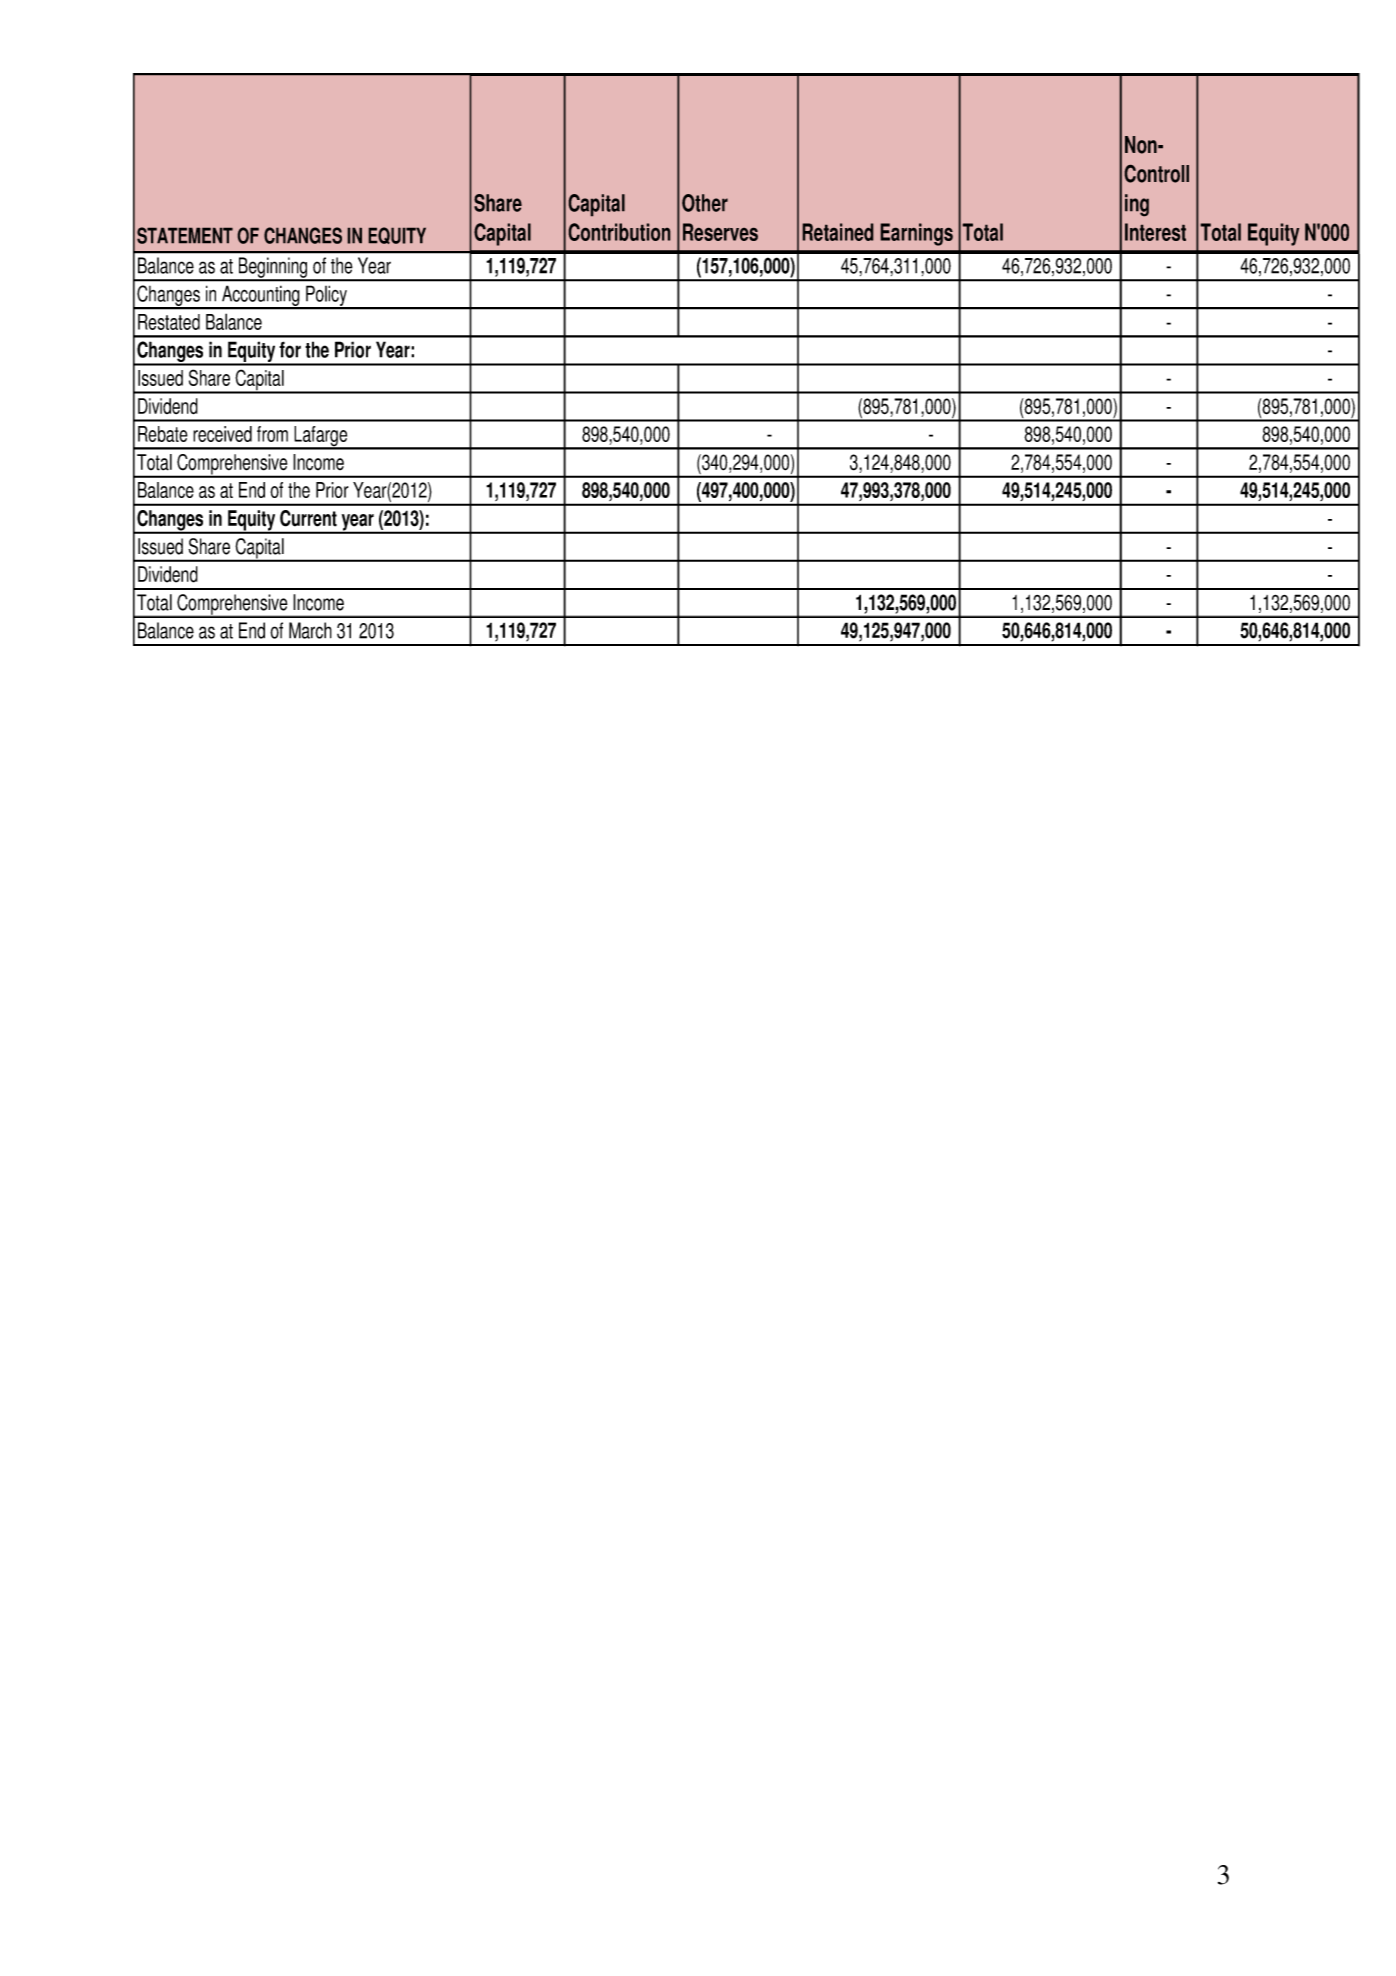  What do you see at coordinates (1155, 232) in the screenshot?
I see `Interest` at bounding box center [1155, 232].
